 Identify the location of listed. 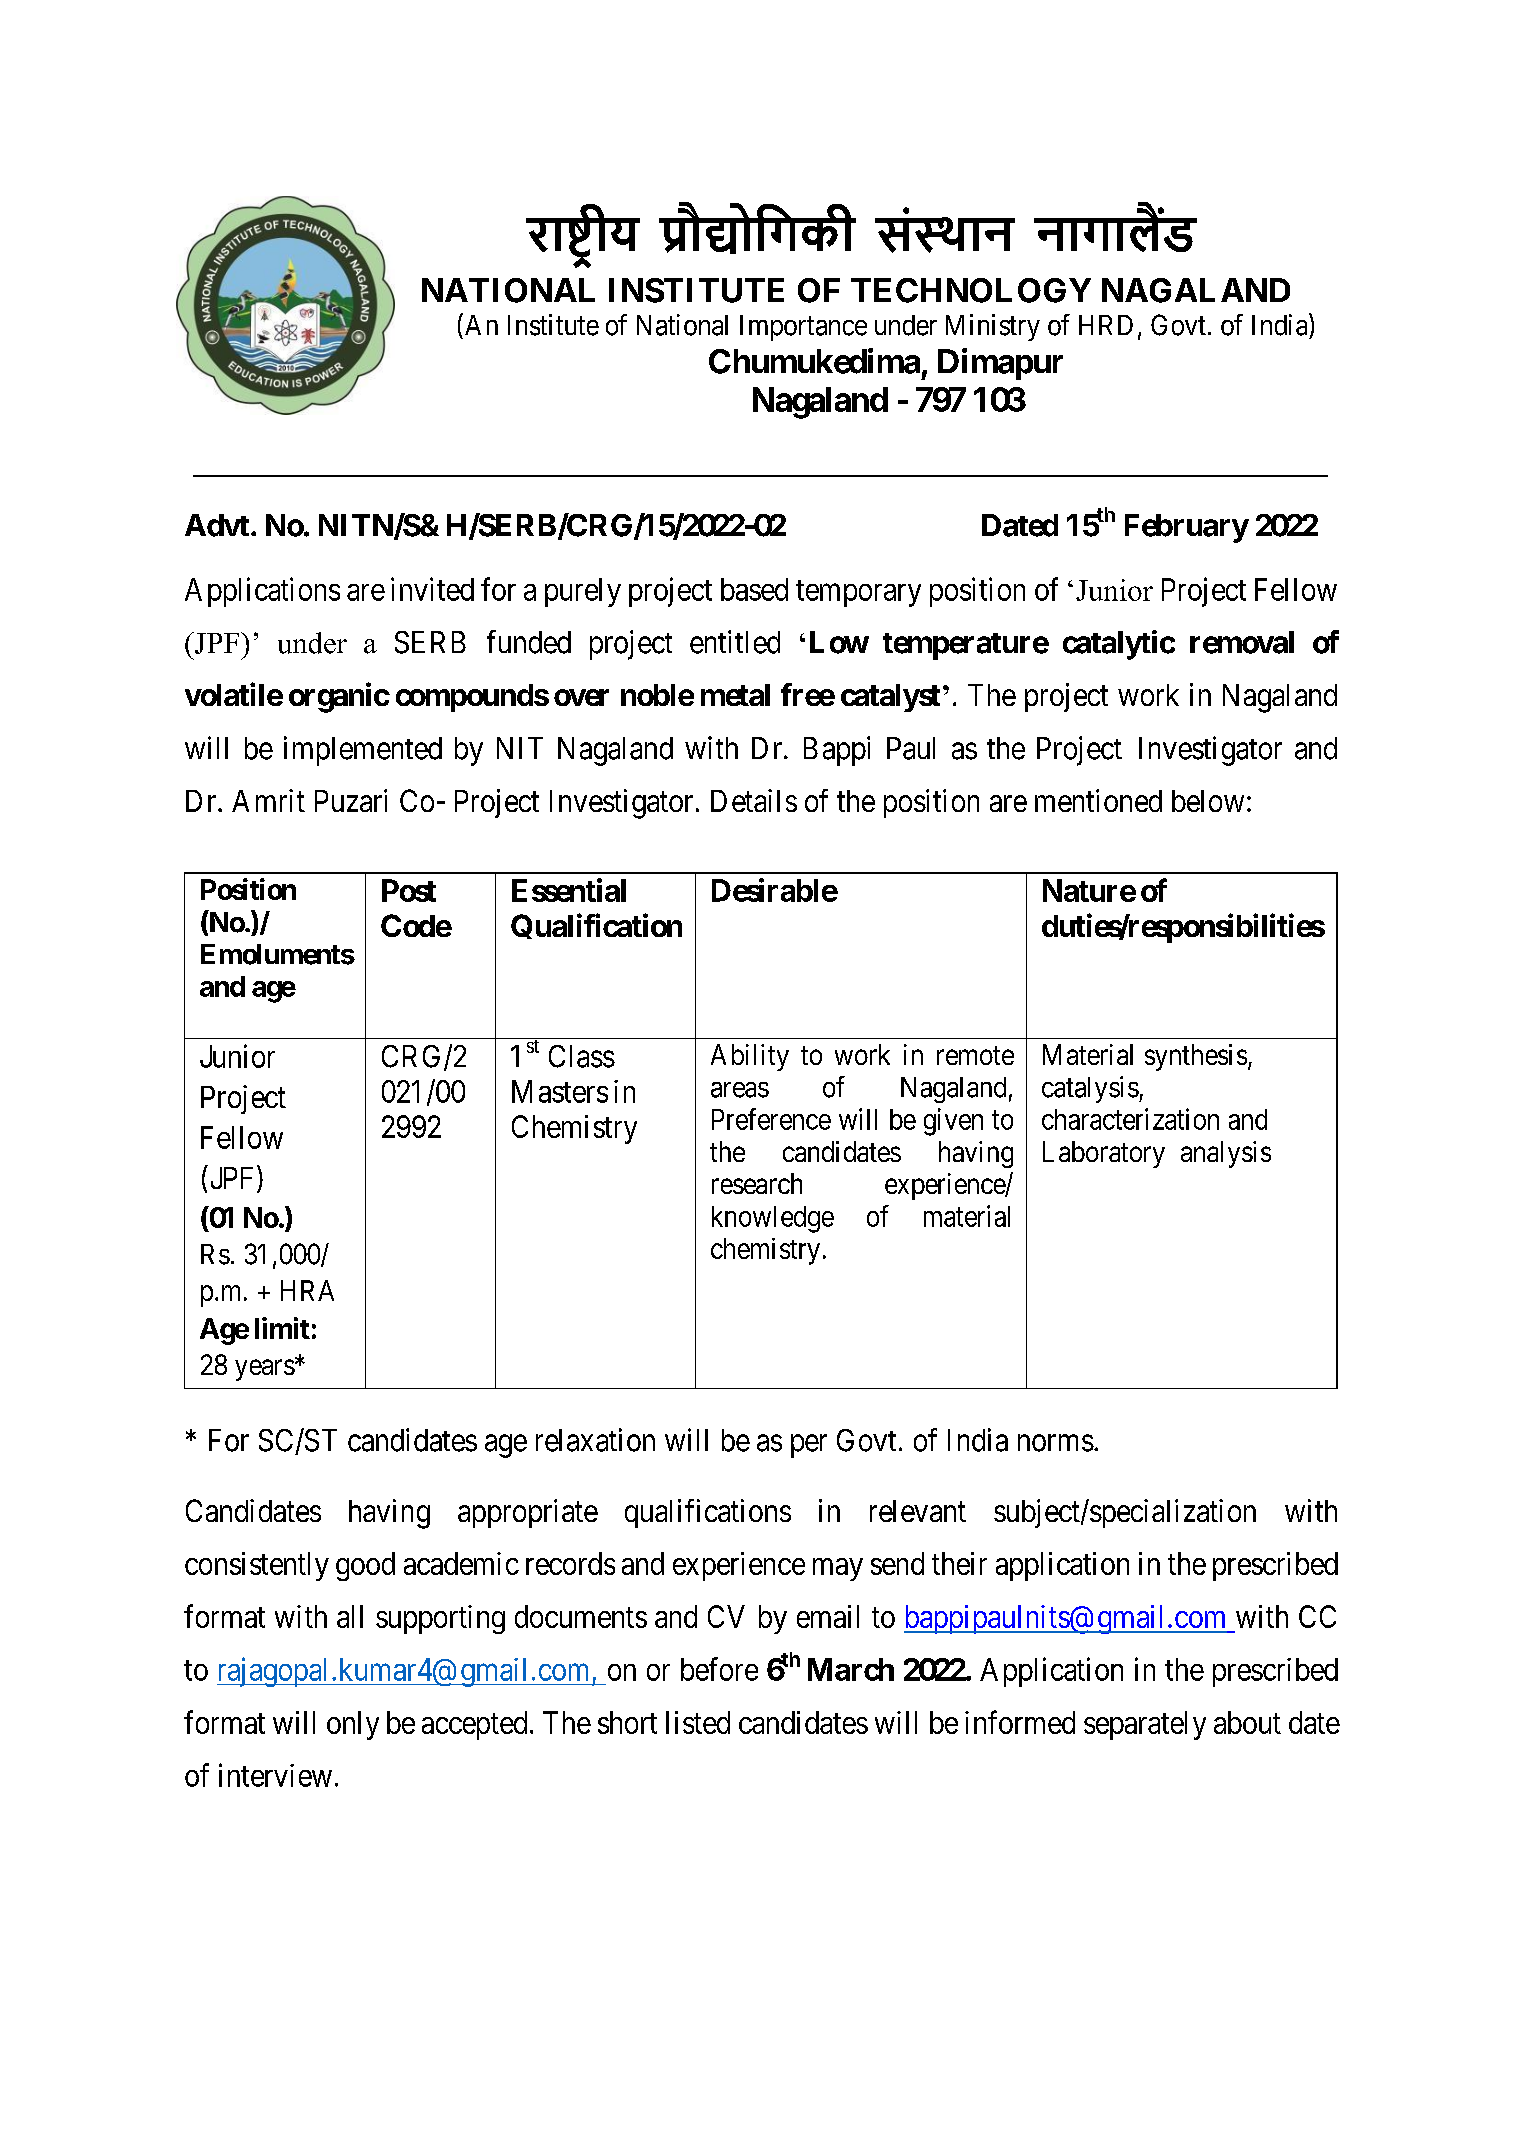
(698, 1722).
